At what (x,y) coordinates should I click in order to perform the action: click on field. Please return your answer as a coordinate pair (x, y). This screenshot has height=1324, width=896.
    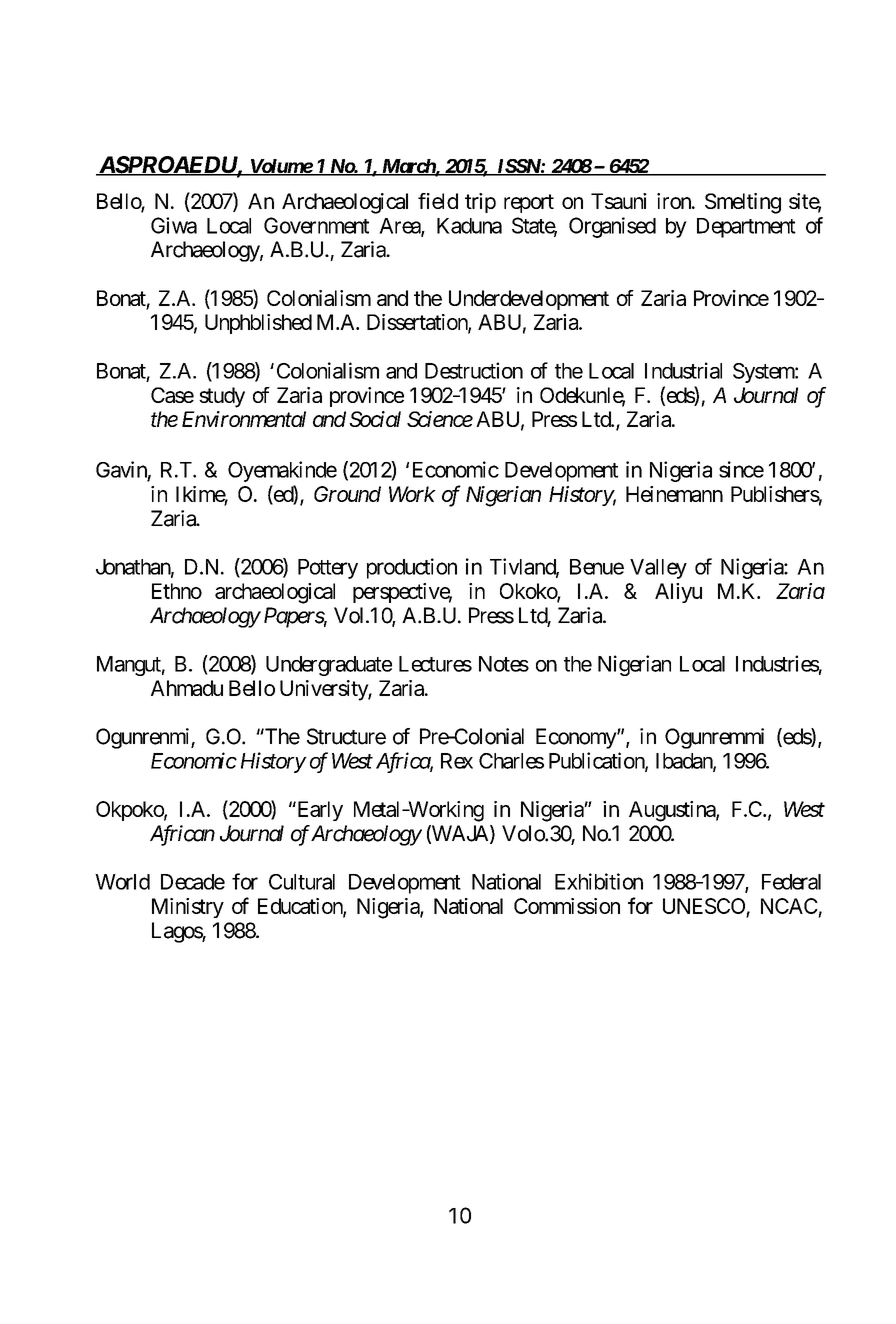
    Looking at the image, I should click on (438, 201).
